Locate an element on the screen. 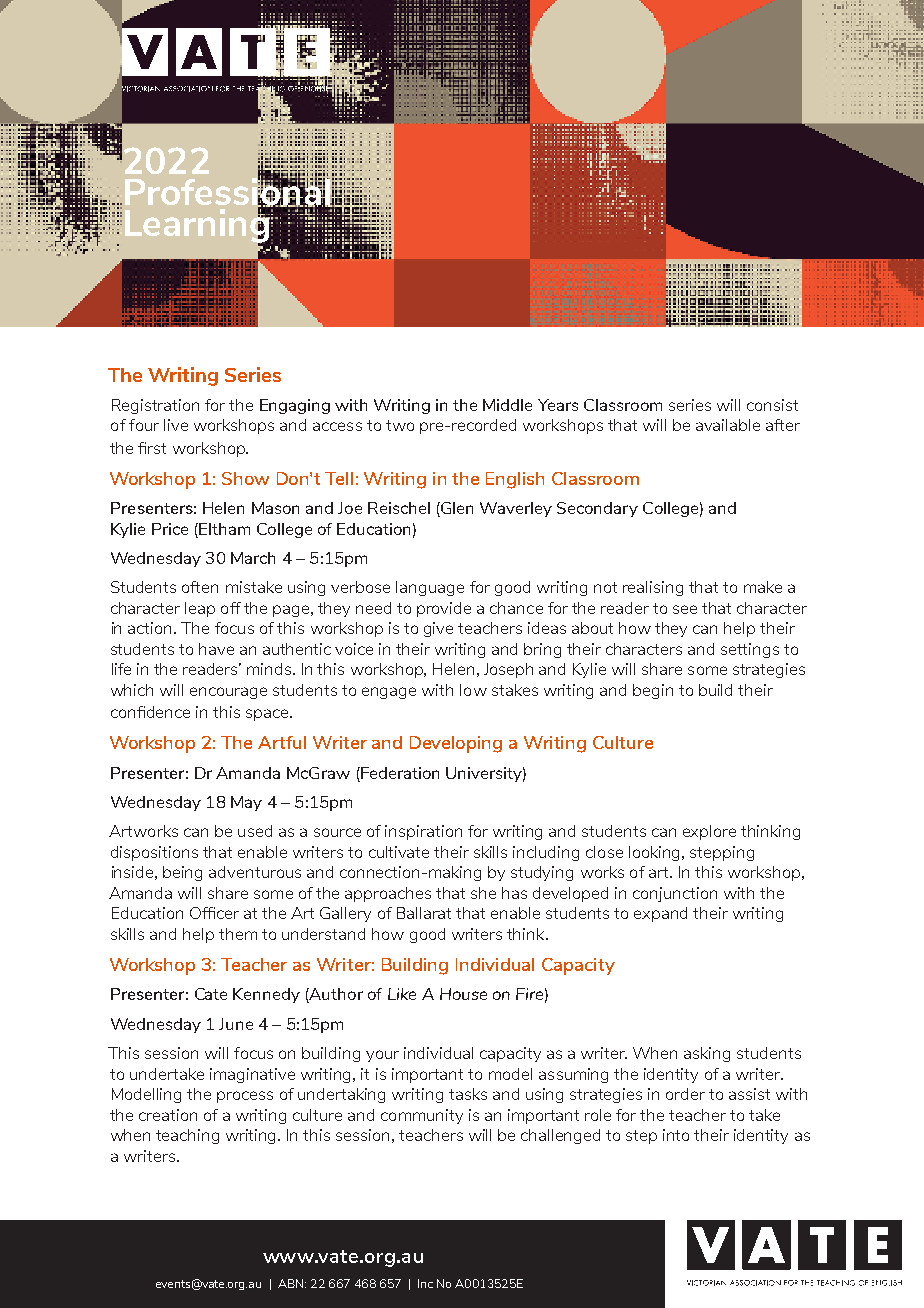  Middle is located at coordinates (507, 405).
